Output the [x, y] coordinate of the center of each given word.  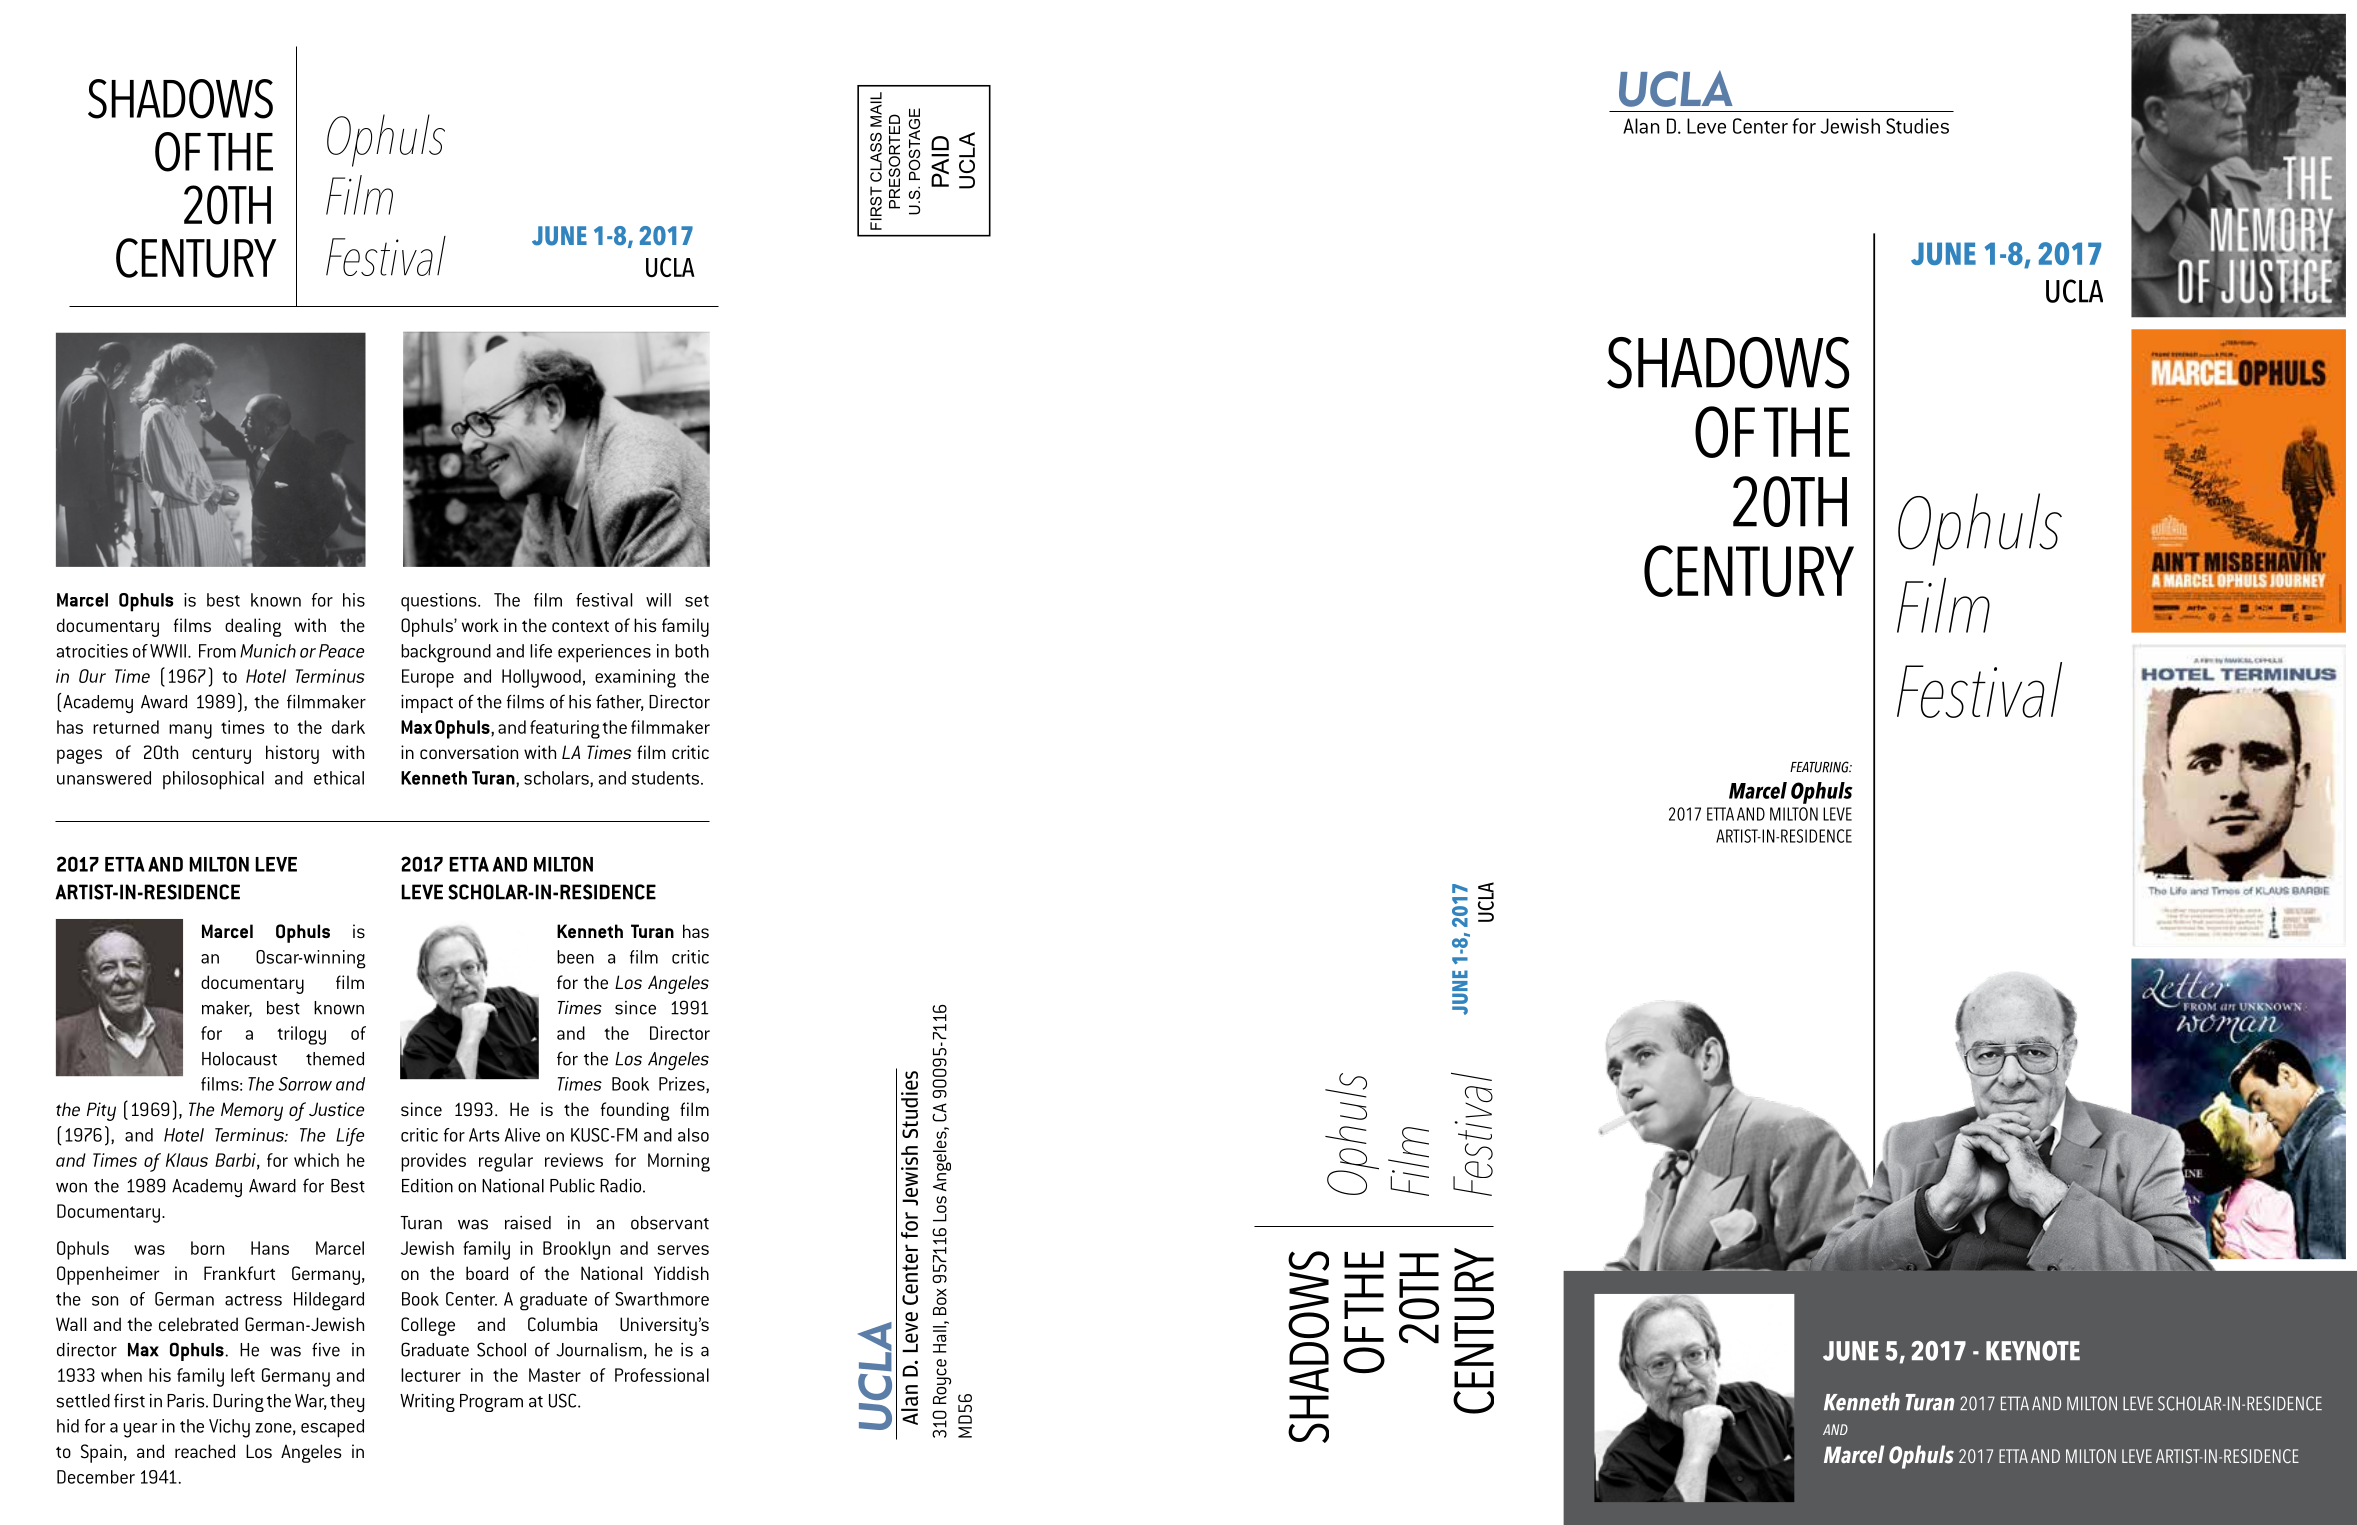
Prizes [683, 1085]
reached [205, 1451]
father [620, 702]
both [692, 651]
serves [683, 1250]
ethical [339, 778]
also [693, 1135]
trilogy [301, 1035]
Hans [270, 1248]
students [667, 778]
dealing [253, 627]
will [658, 600]
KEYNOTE [2033, 1350]
